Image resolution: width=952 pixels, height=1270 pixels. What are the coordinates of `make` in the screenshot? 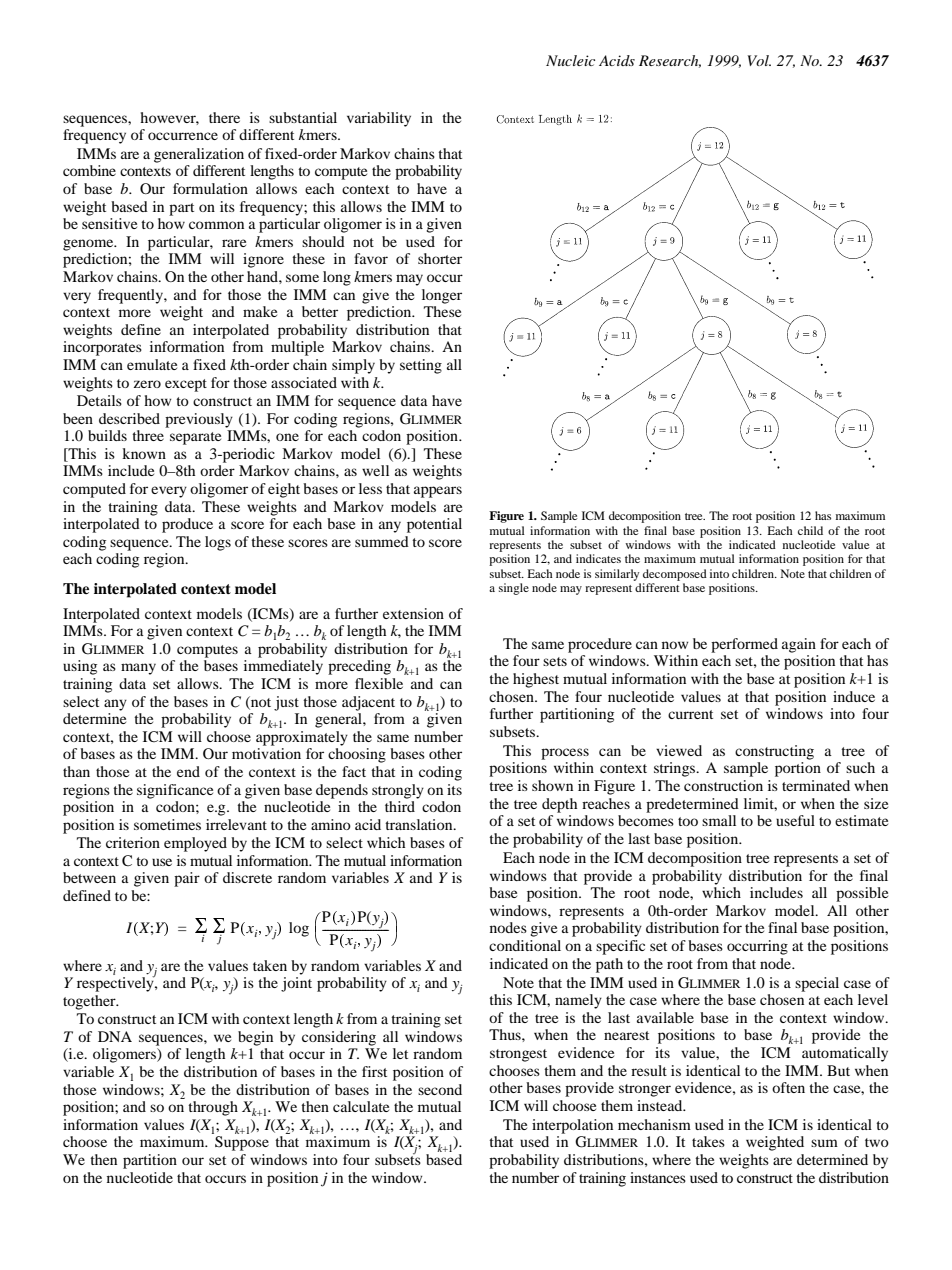 It's located at (260, 311).
